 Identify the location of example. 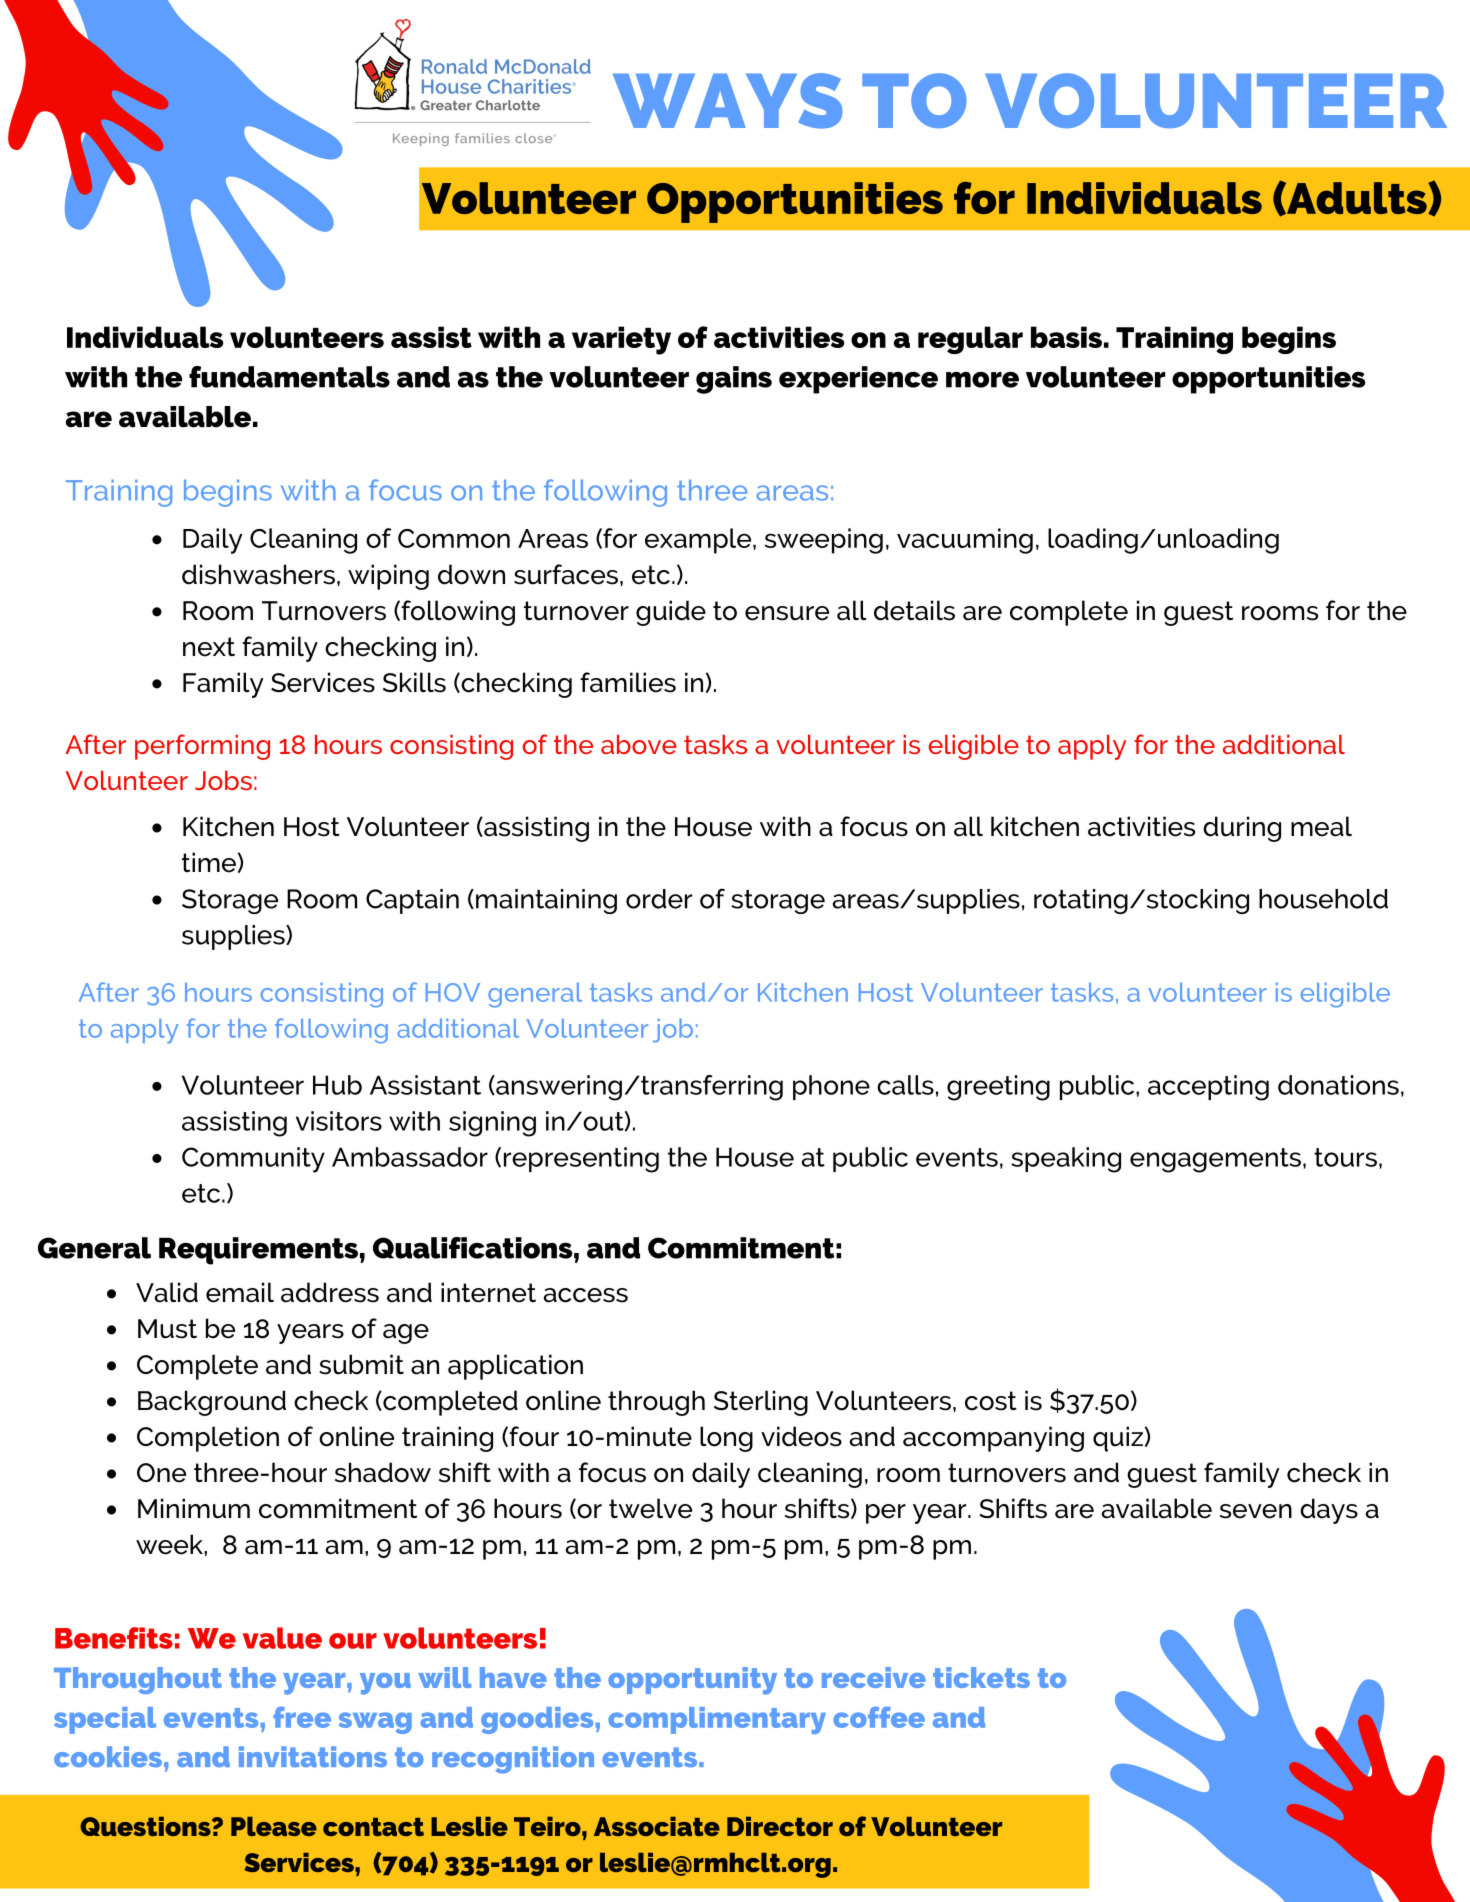
(699, 541).
